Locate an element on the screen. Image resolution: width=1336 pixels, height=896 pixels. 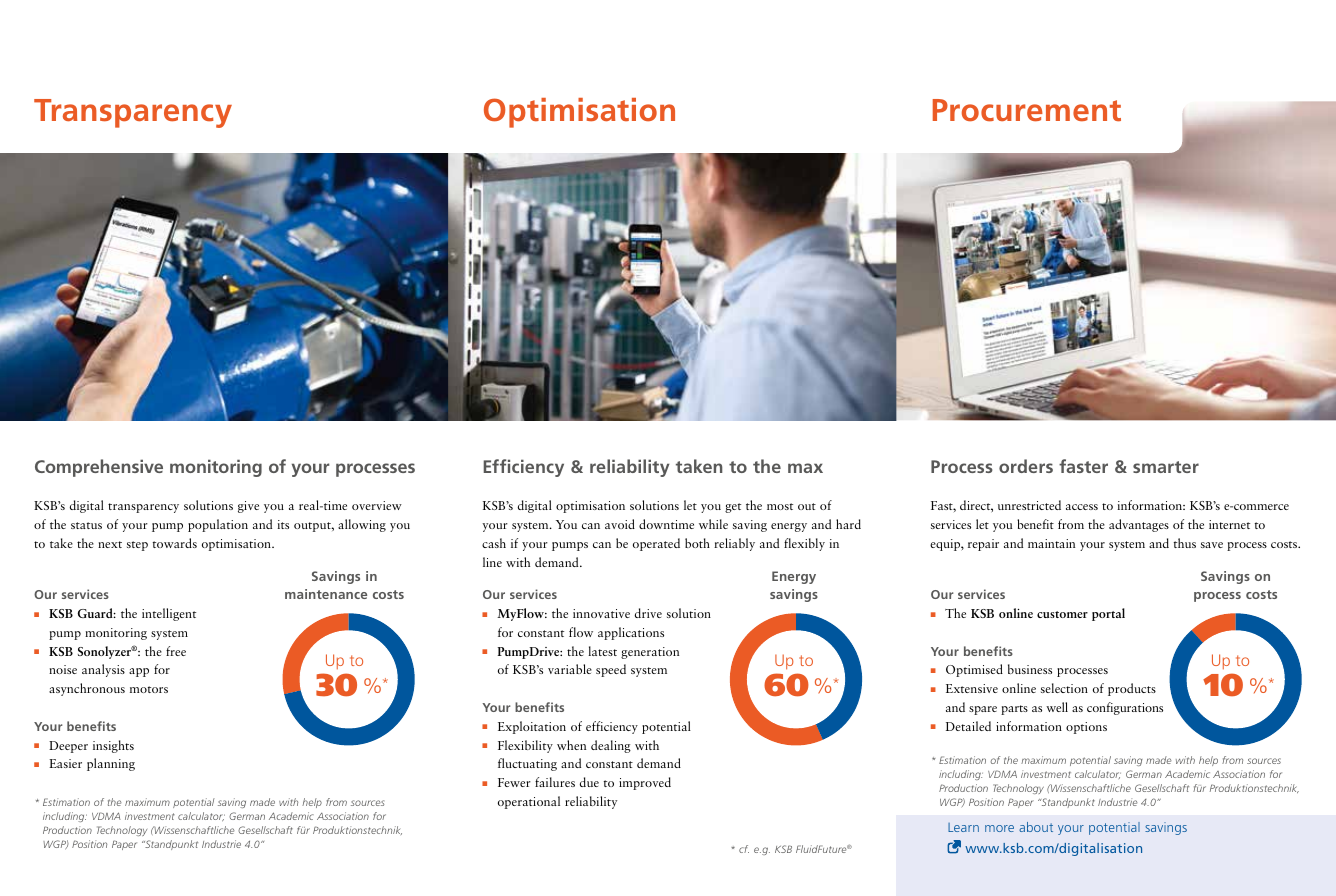
unrestricted is located at coordinates (1029, 505).
